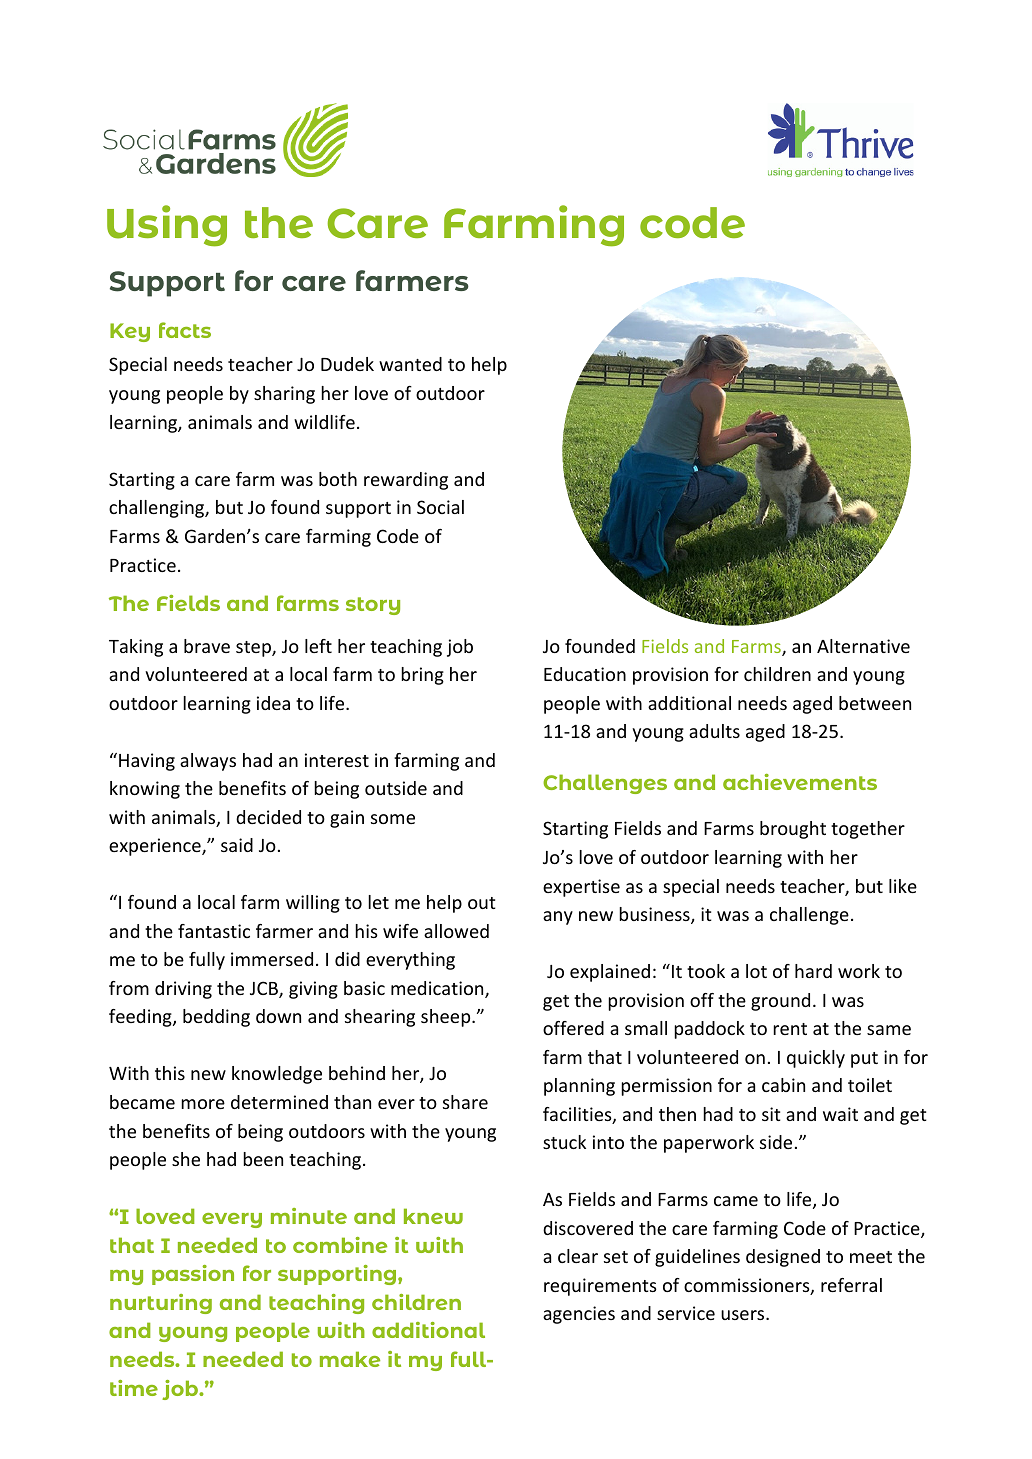 Image resolution: width=1032 pixels, height=1459 pixels. Describe the element at coordinates (183, 990) in the screenshot. I see `driving` at that location.
